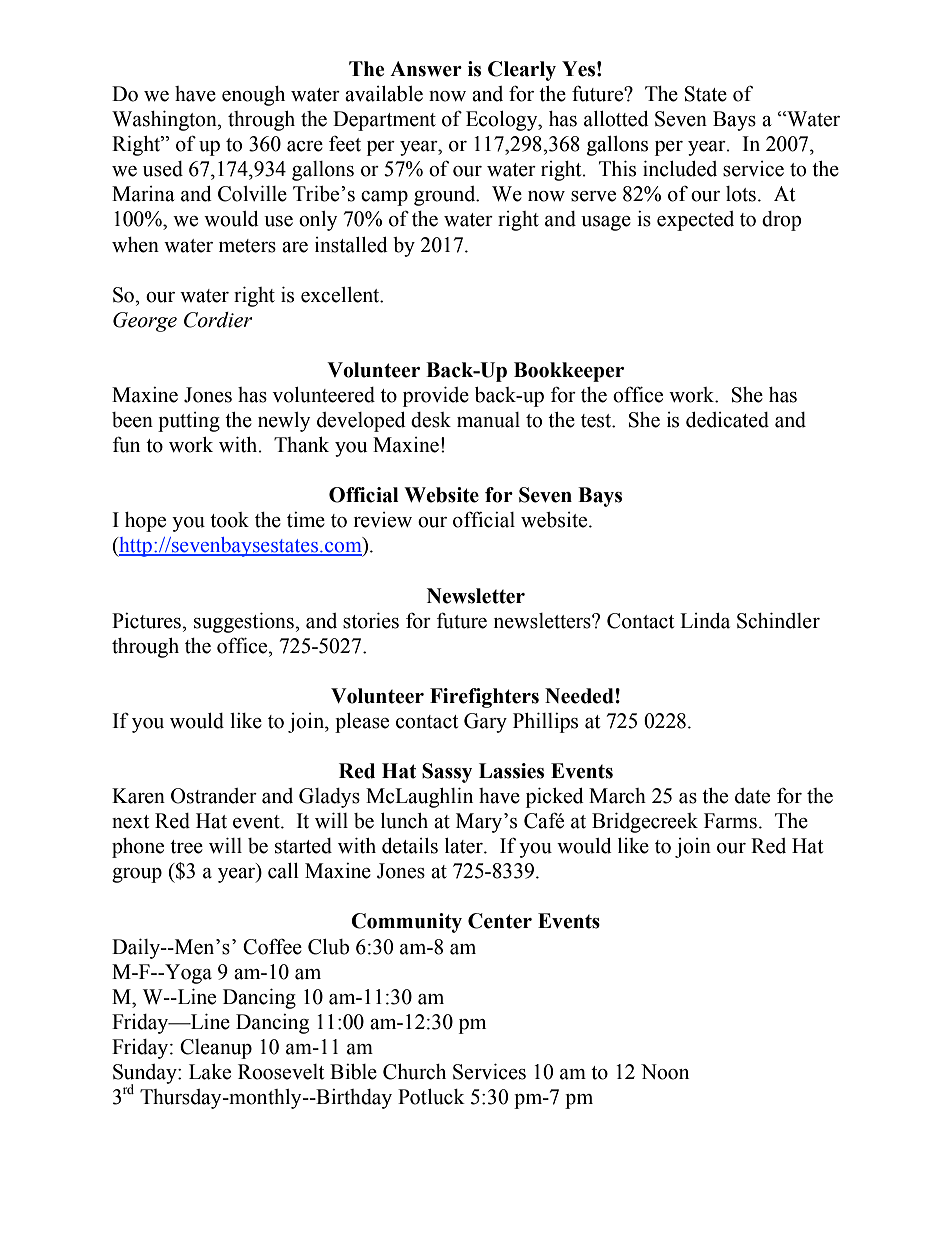 Image resolution: width=952 pixels, height=1233 pixels. What do you see at coordinates (214, 796) in the page?
I see `Ostrander` at bounding box center [214, 796].
